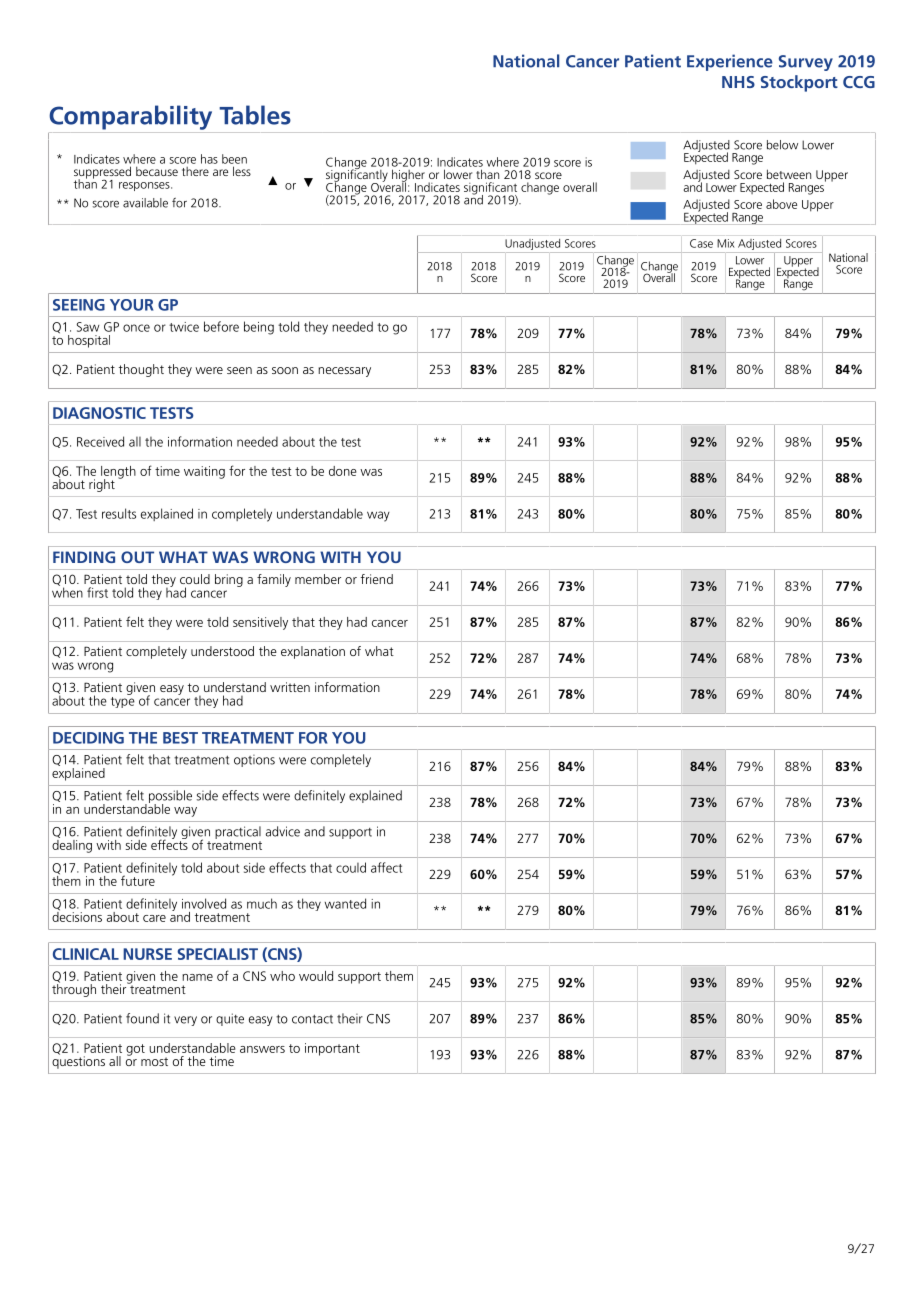 Image resolution: width=924 pixels, height=1308 pixels. What do you see at coordinates (332, 1049) in the screenshot?
I see `important` at bounding box center [332, 1049].
